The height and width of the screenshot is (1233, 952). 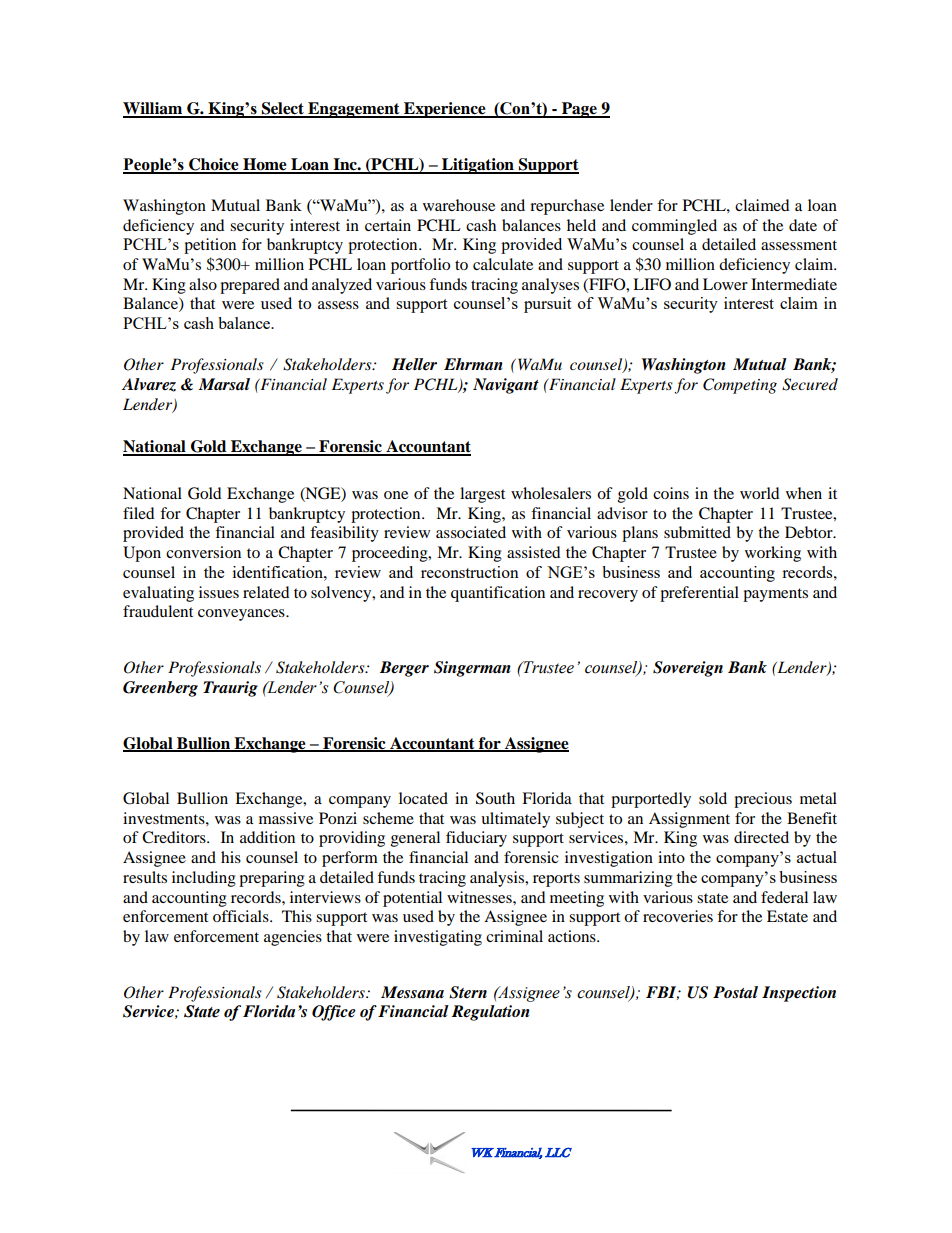 I want to click on submitted, so click(x=697, y=532).
